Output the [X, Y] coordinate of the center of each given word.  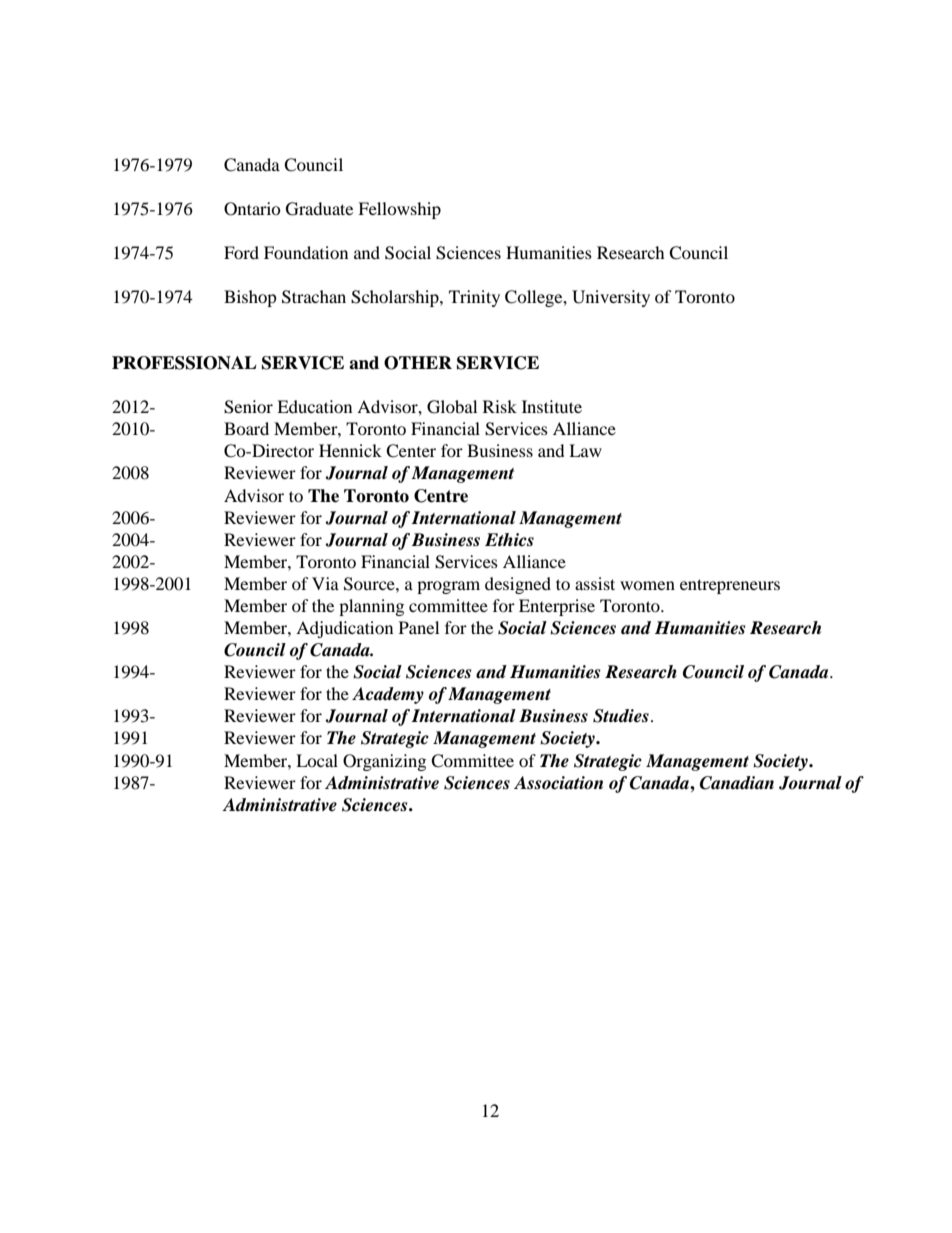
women [647, 585]
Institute [552, 406]
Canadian [737, 783]
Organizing [384, 762]
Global [452, 407]
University [611, 298]
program [448, 587]
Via [325, 583]
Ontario [252, 209]
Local [317, 760]
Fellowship [399, 210]
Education [314, 406]
